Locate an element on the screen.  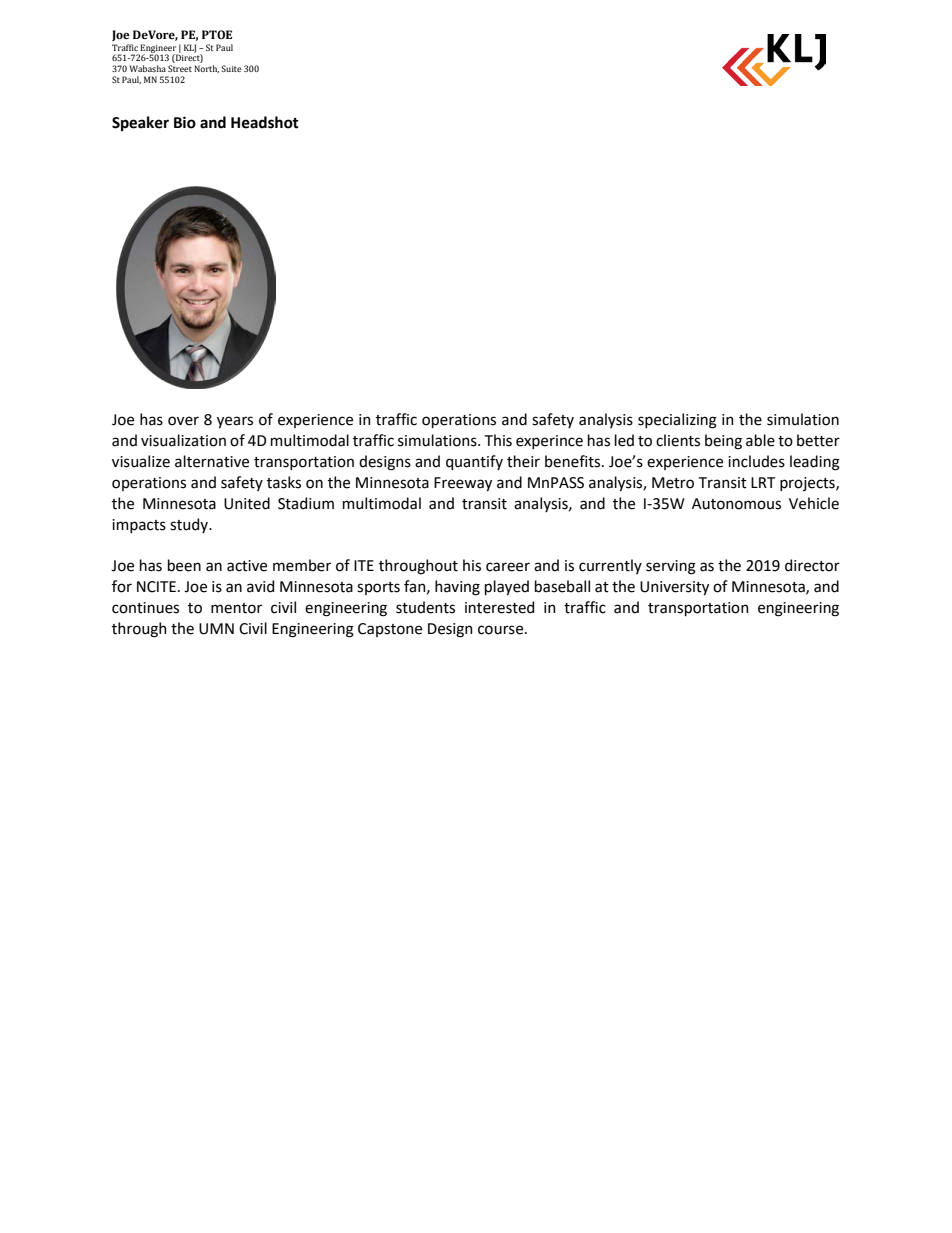
alternative is located at coordinates (212, 461).
